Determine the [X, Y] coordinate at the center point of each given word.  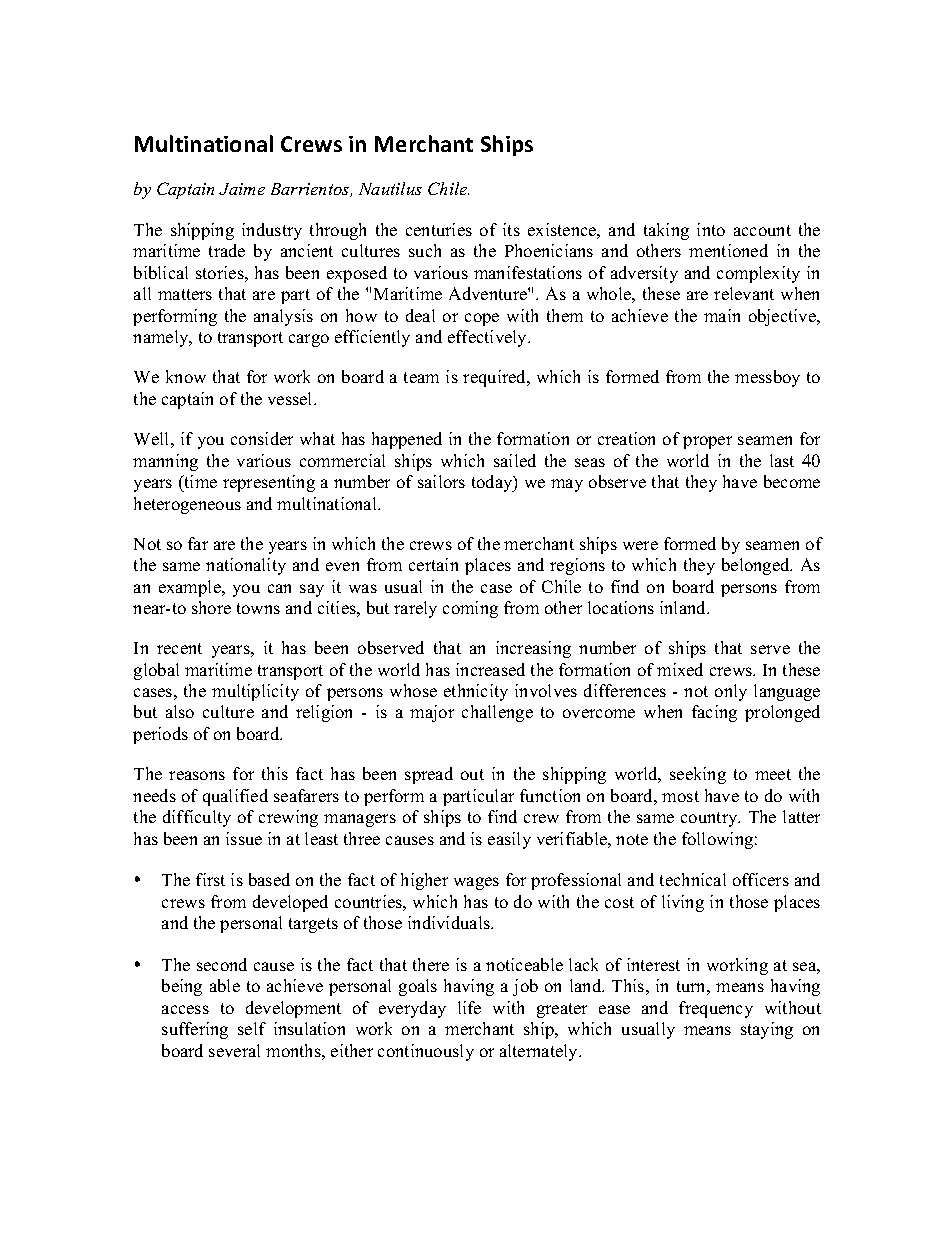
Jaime [242, 189]
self [252, 1028]
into [711, 229]
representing [269, 483]
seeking [698, 775]
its [511, 229]
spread [429, 775]
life [469, 1007]
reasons [197, 775]
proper [707, 442]
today [493, 483]
